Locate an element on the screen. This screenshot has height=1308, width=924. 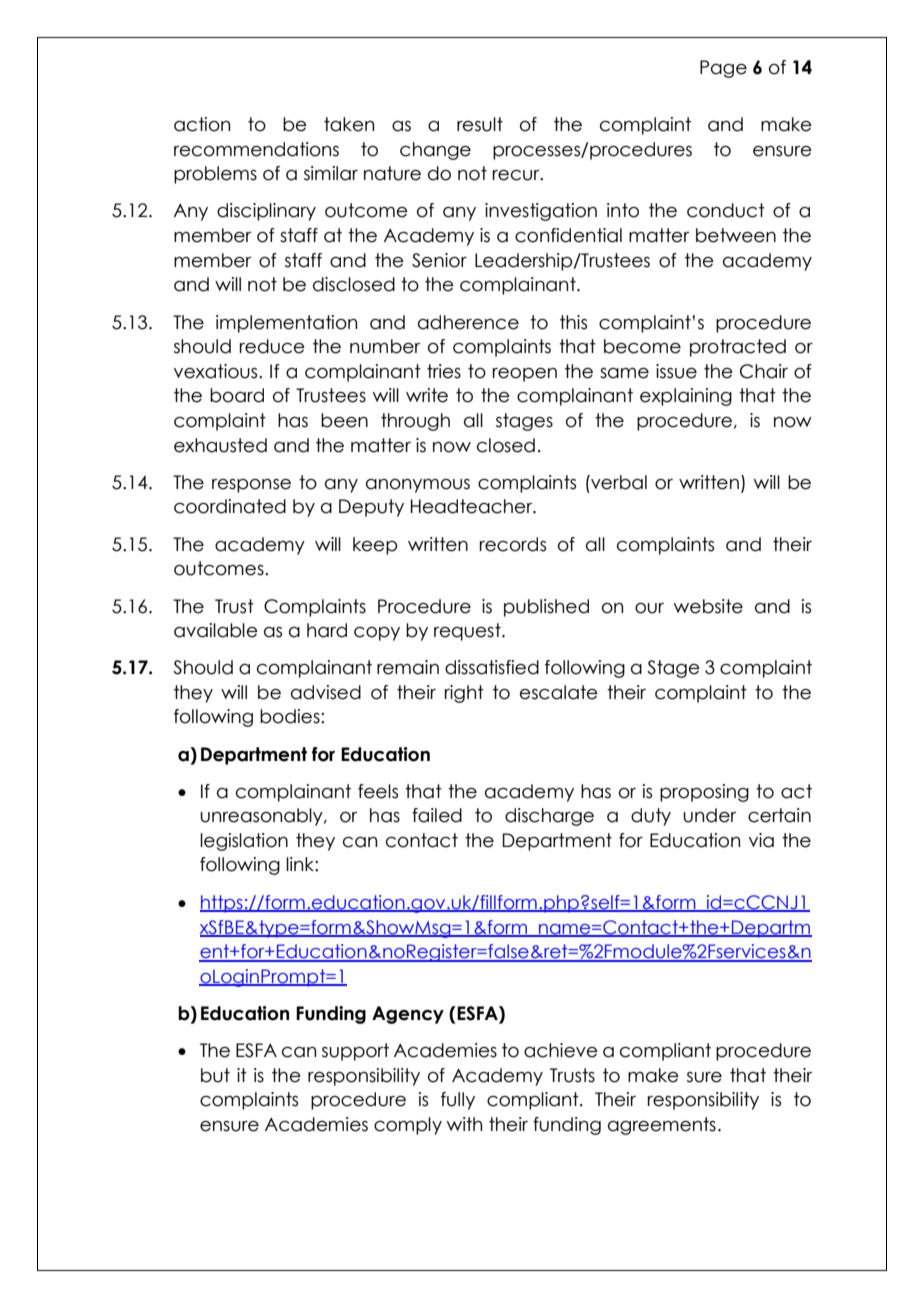
result is located at coordinates (480, 124).
